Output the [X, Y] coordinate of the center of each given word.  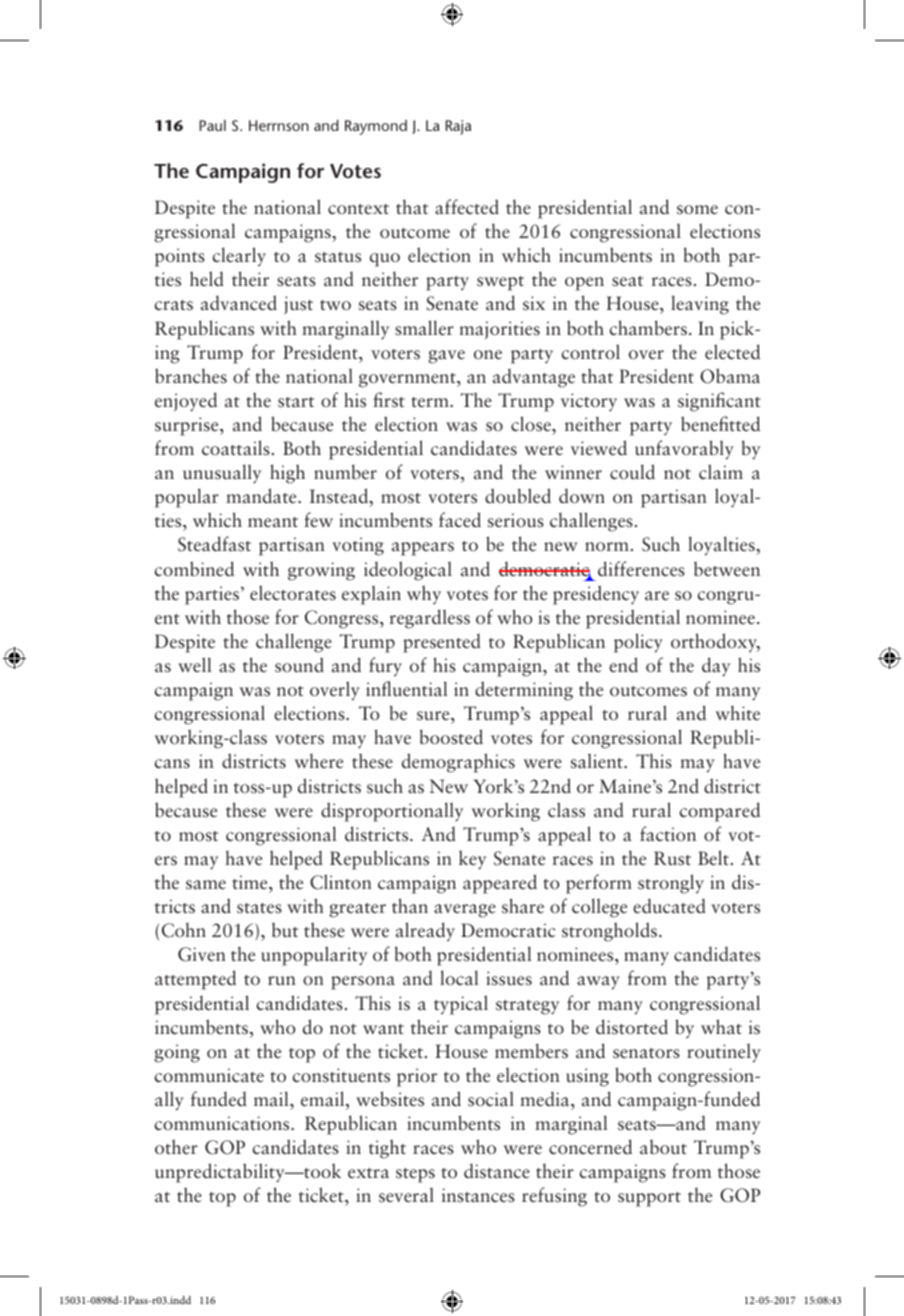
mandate [262, 496]
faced [460, 520]
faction [668, 834]
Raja [458, 127]
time [251, 882]
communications [223, 1123]
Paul [213, 125]
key [472, 860]
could [632, 472]
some [697, 210]
